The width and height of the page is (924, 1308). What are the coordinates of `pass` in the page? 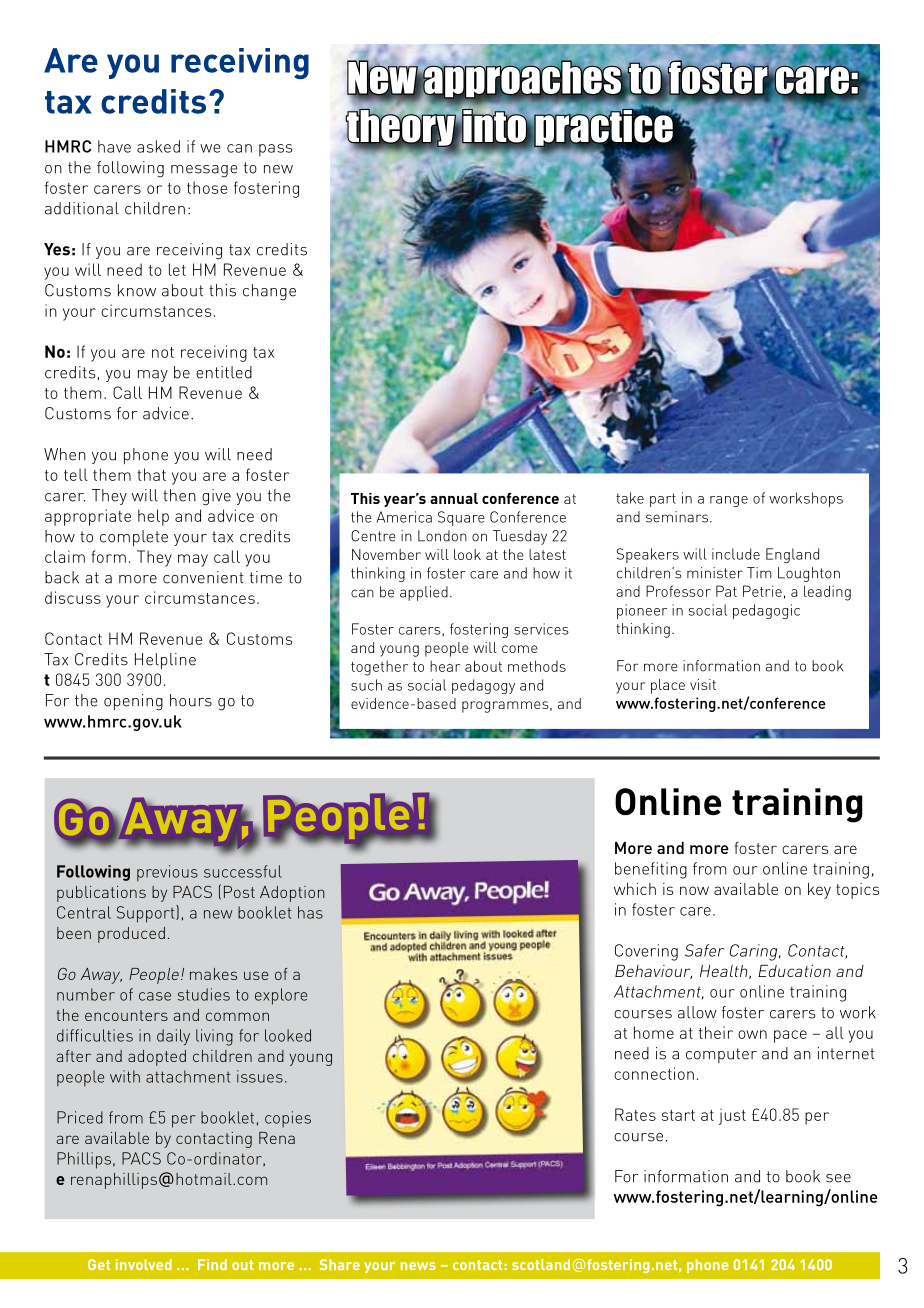 It's located at (275, 150).
